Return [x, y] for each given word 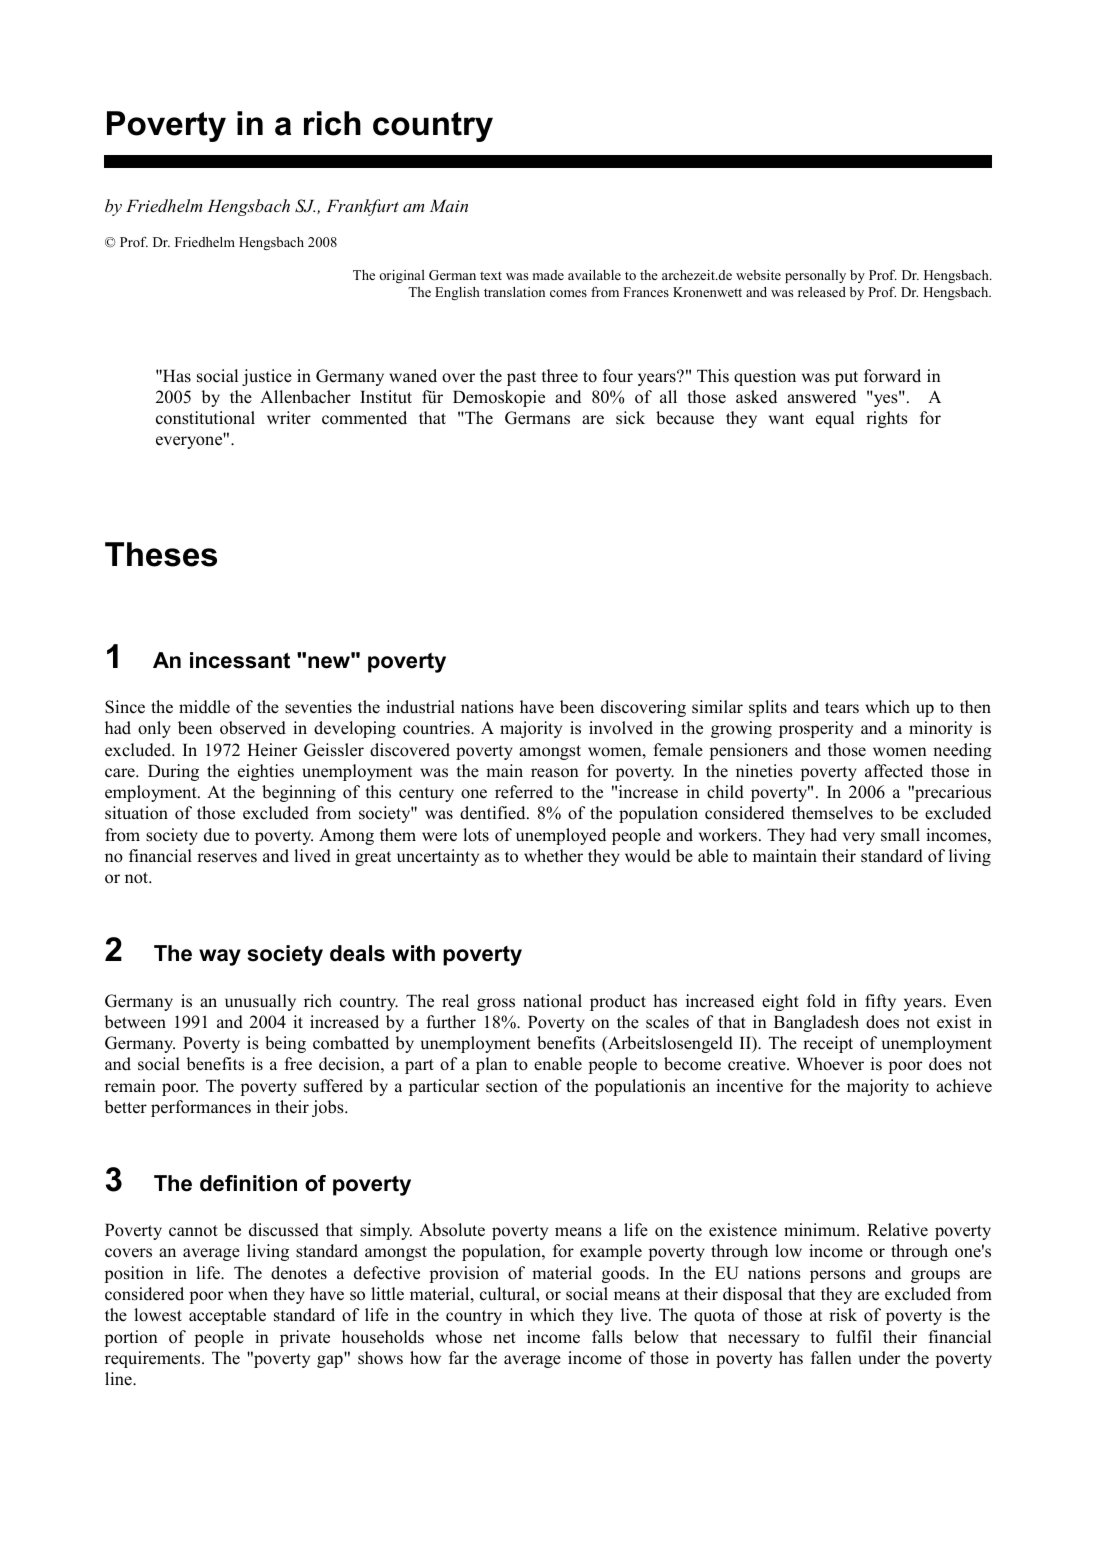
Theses [161, 554]
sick [630, 418]
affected [894, 771]
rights [887, 419]
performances [201, 1108]
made [548, 275]
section [512, 1086]
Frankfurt [362, 207]
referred [524, 792]
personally [815, 276]
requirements [154, 1359]
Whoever [830, 1064]
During [173, 772]
